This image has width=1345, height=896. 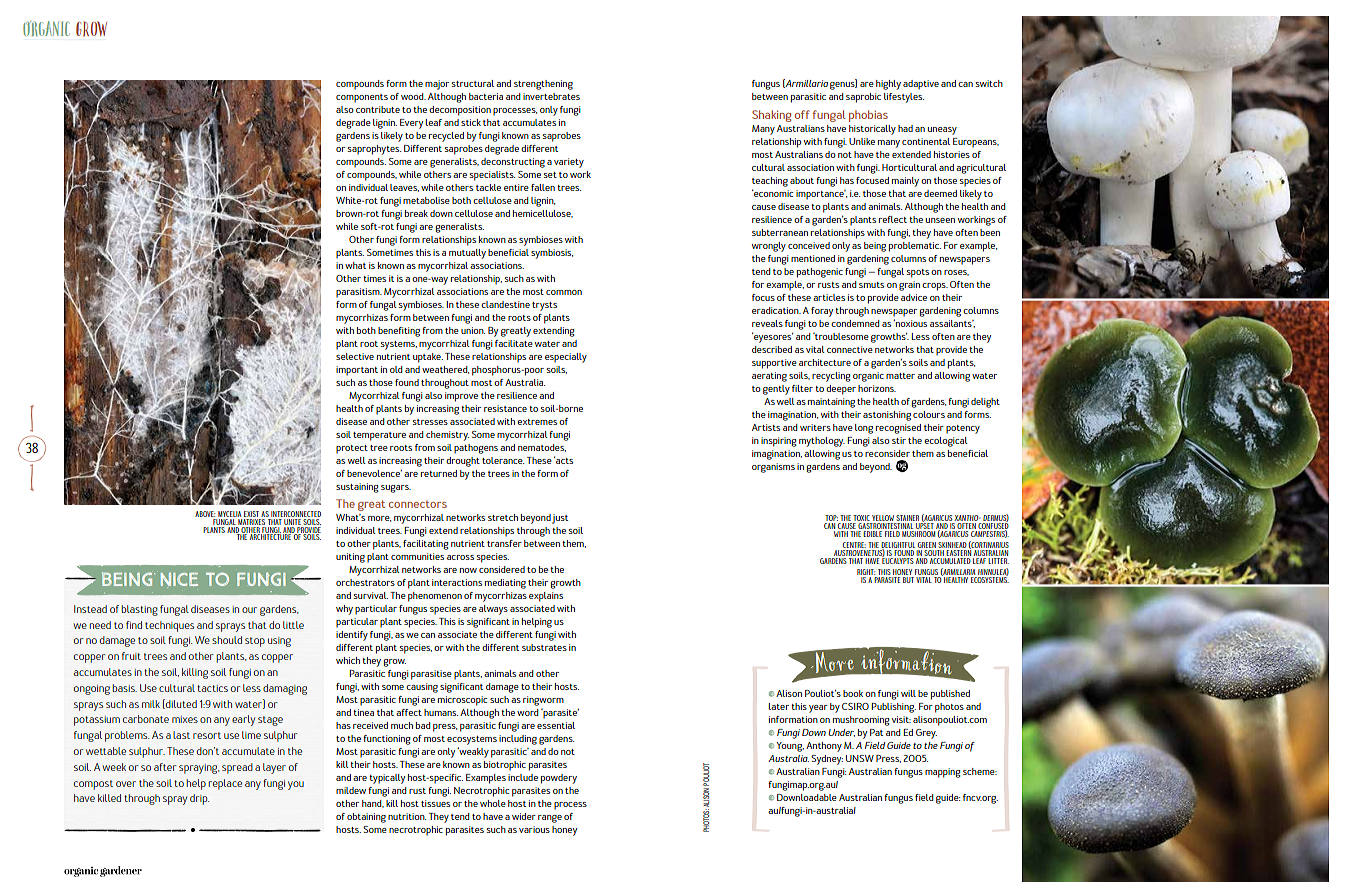 What do you see at coordinates (868, 116) in the image?
I see `phobias` at bounding box center [868, 116].
